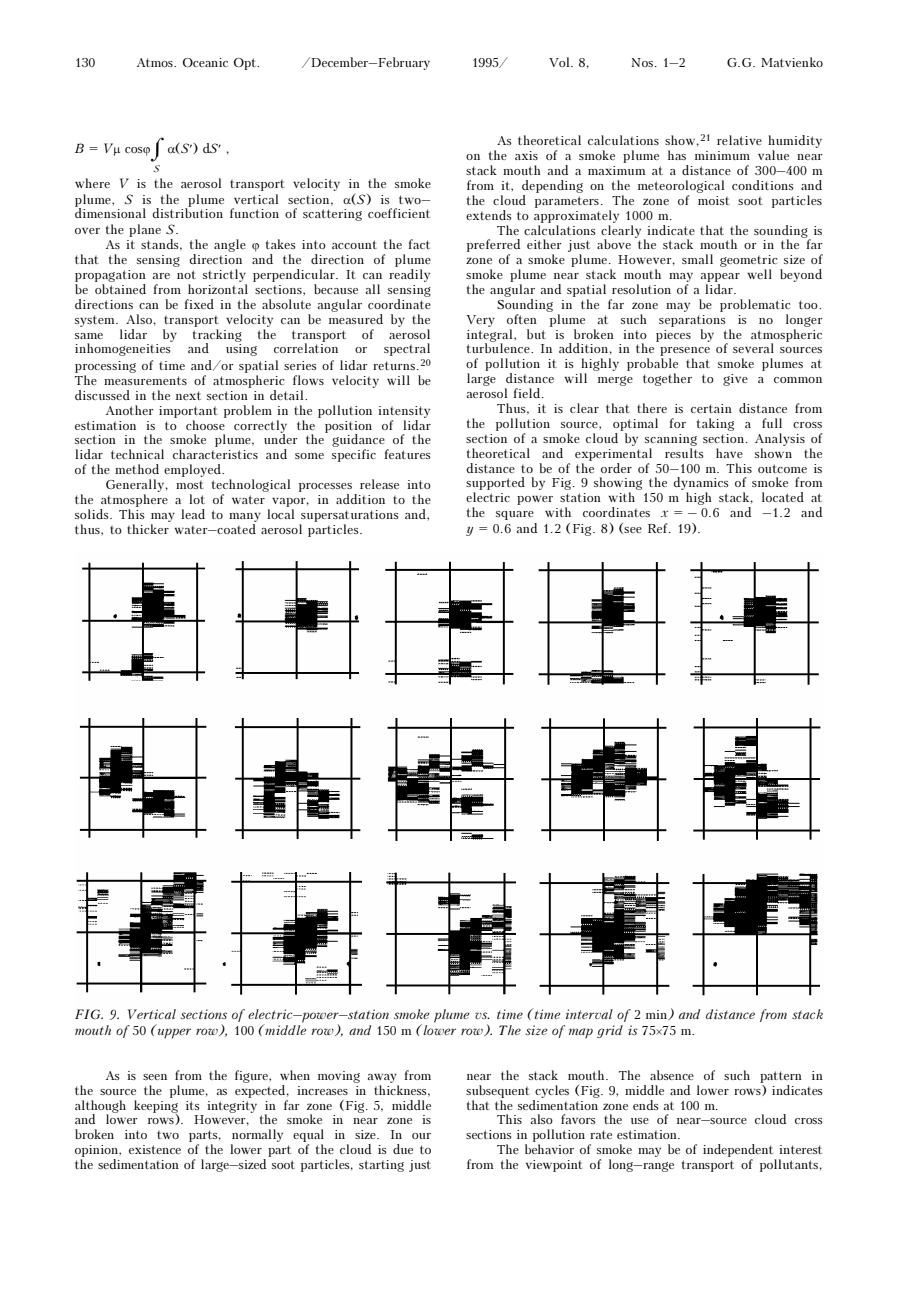 The width and height of the screenshot is (924, 1308). What do you see at coordinates (403, 1149) in the screenshot?
I see `due` at bounding box center [403, 1149].
